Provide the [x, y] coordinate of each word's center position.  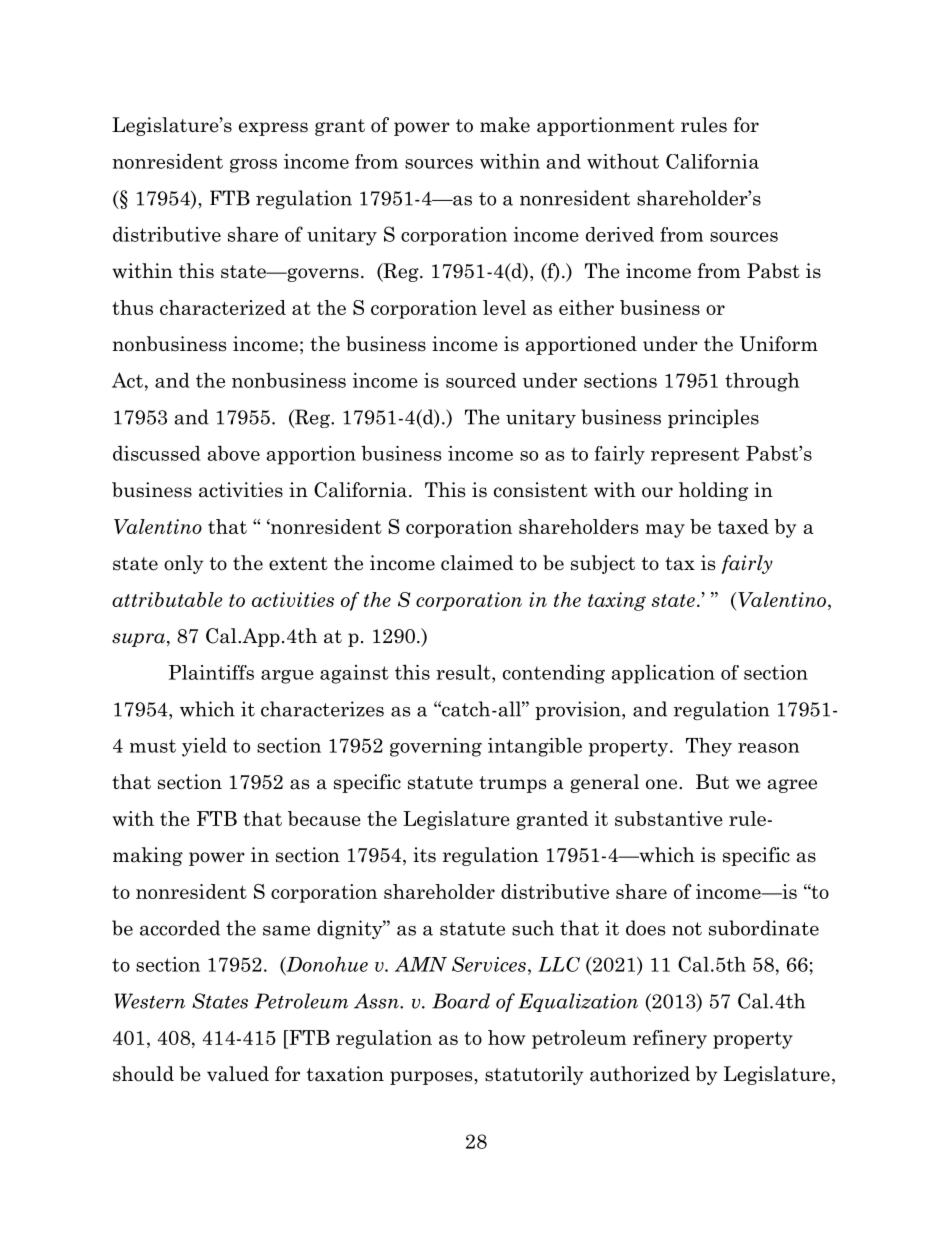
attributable [167, 599]
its [424, 855]
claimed [477, 563]
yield [204, 747]
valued [238, 1074]
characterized [223, 307]
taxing [617, 601]
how [507, 1037]
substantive [669, 818]
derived [620, 234]
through [762, 382]
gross [253, 166]
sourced [481, 380]
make [505, 125]
